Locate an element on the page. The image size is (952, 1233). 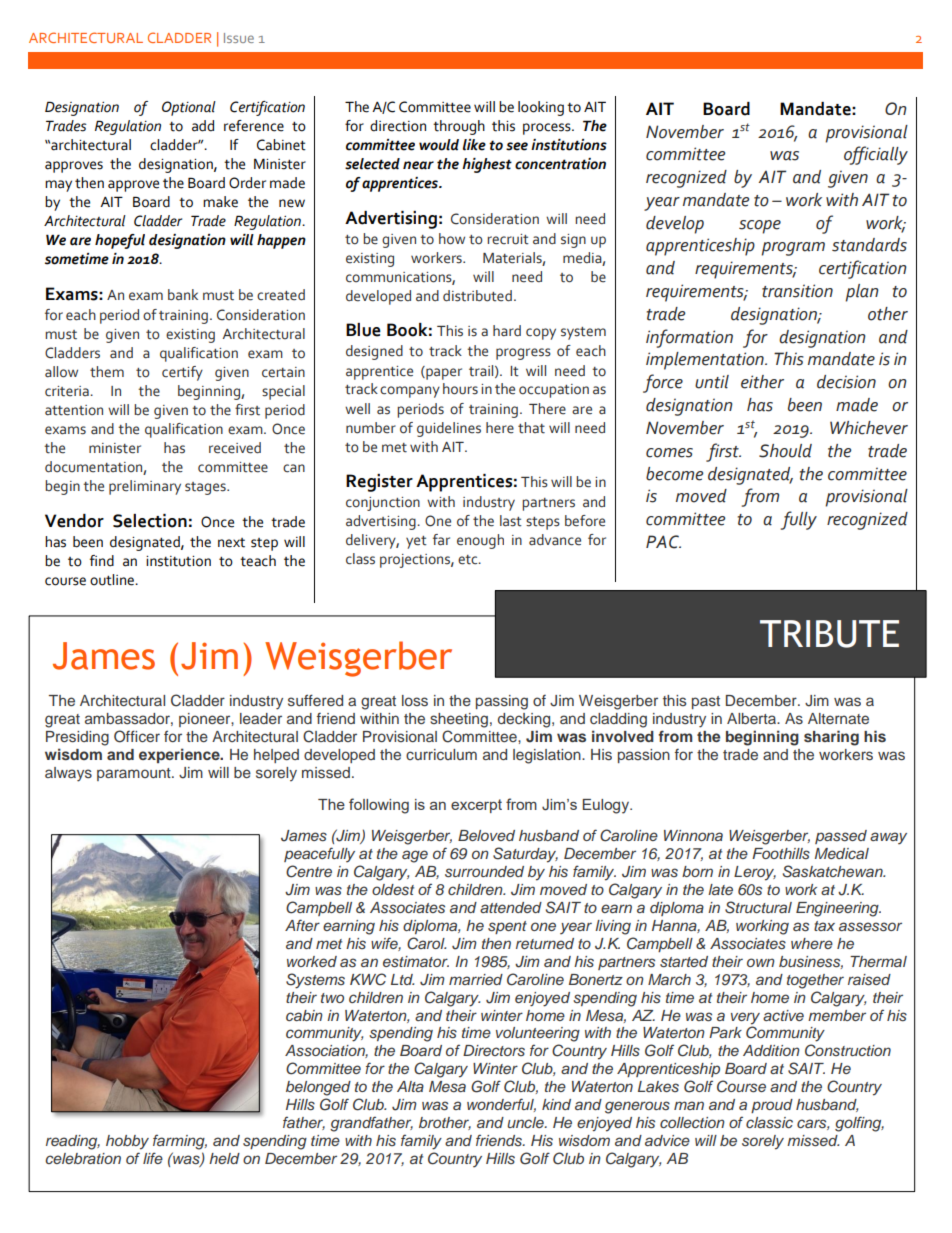
Structural is located at coordinates (758, 907).
